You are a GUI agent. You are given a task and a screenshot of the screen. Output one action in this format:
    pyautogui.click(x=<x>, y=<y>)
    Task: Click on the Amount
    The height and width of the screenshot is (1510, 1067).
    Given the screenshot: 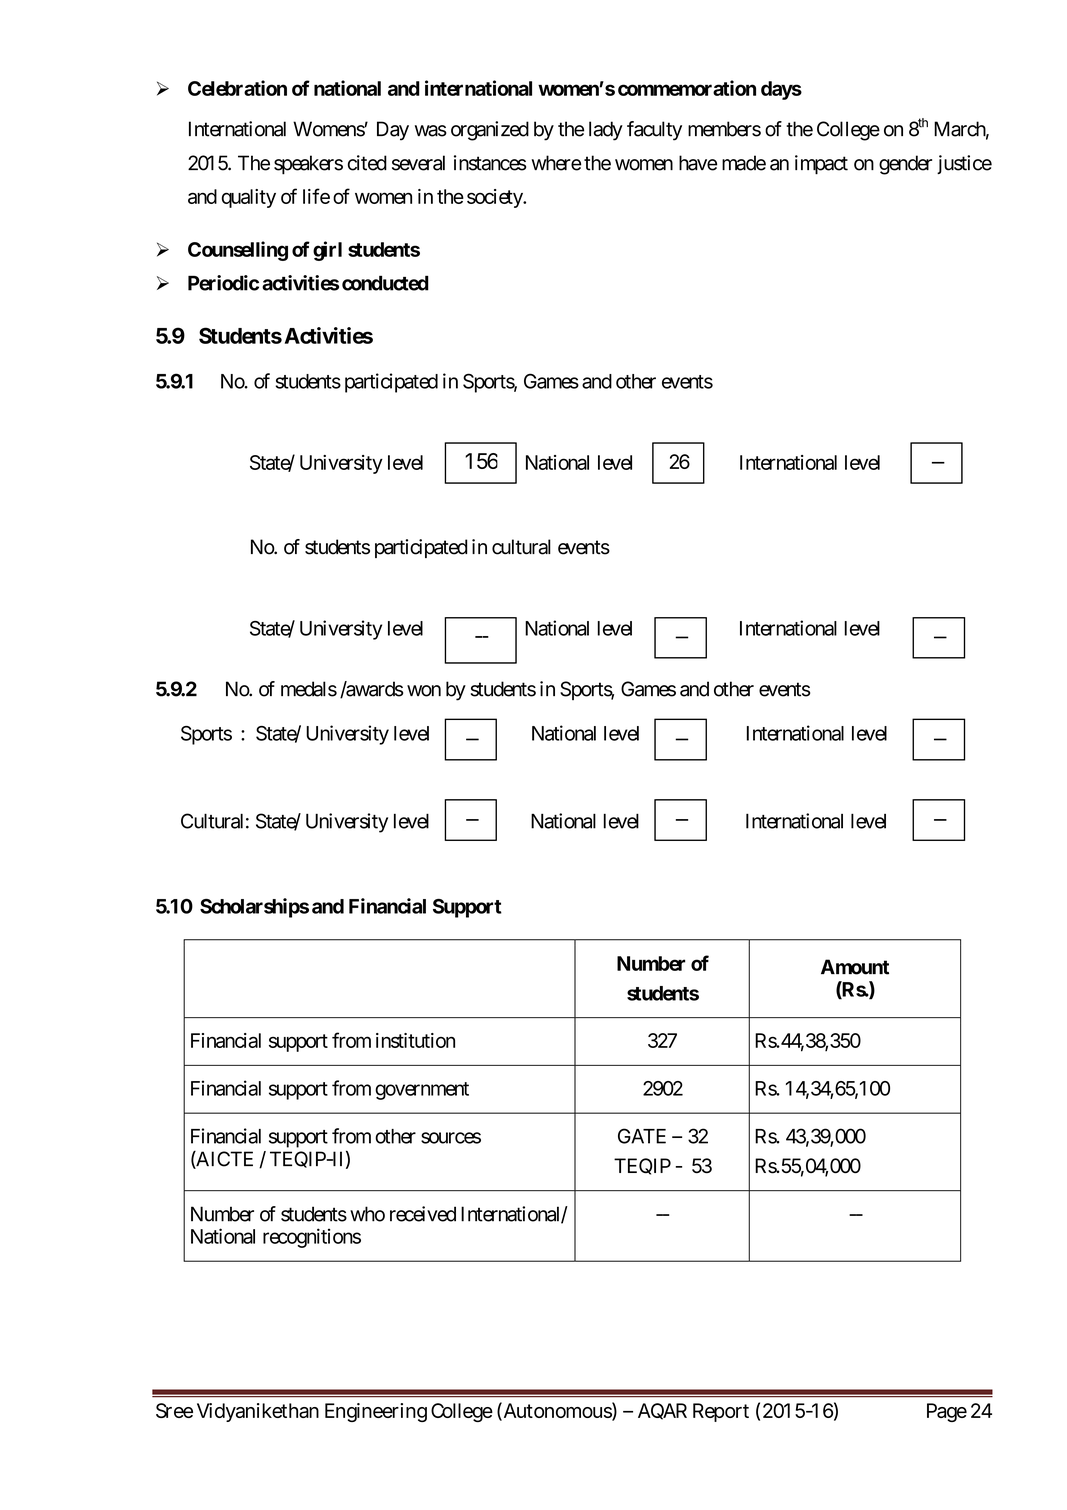 What is the action you would take?
    pyautogui.click(x=855, y=967)
